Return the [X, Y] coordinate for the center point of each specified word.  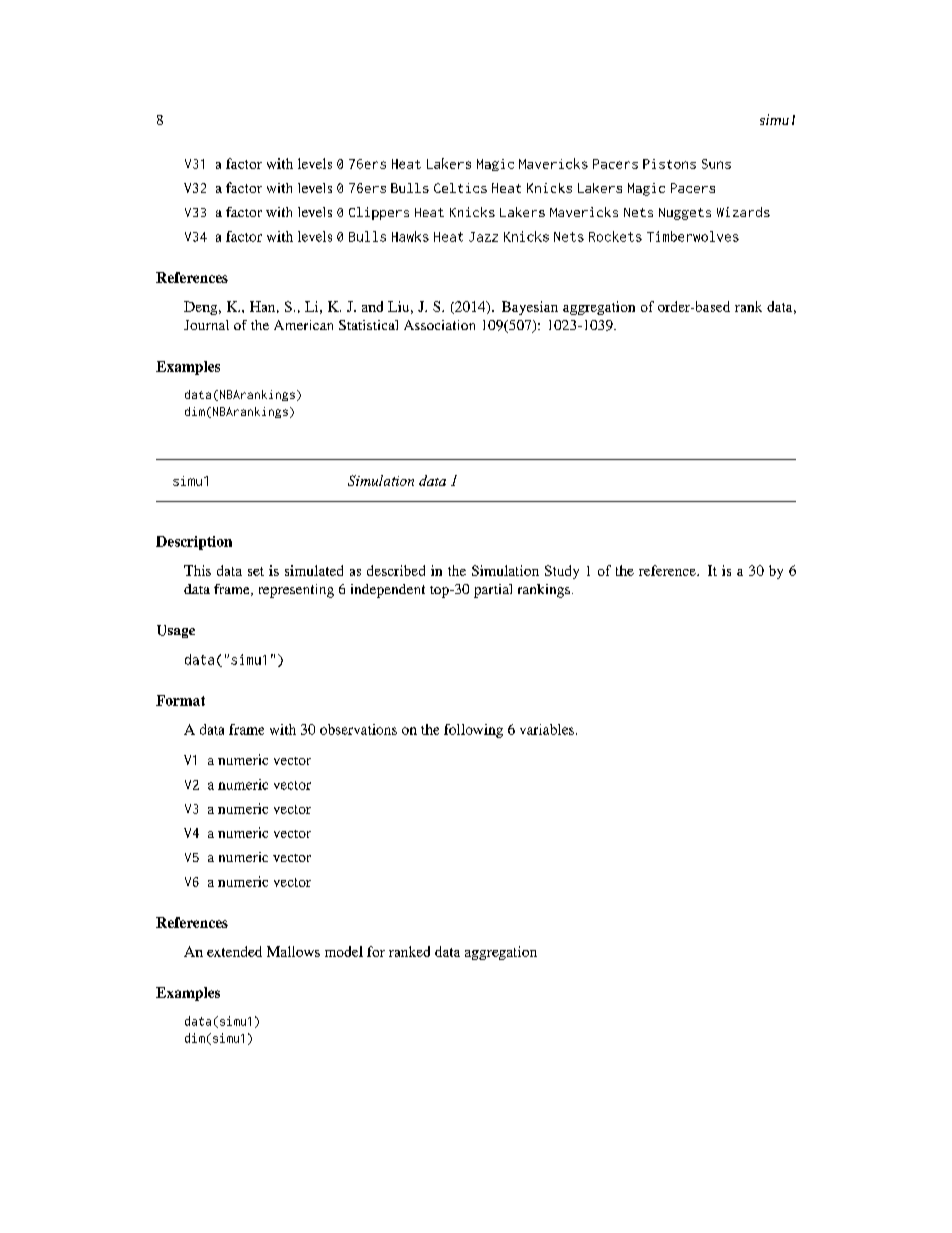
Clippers [379, 213]
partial [493, 591]
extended [234, 951]
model [344, 951]
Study [562, 572]
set [256, 571]
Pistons [669, 164]
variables [547, 729]
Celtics [460, 188]
